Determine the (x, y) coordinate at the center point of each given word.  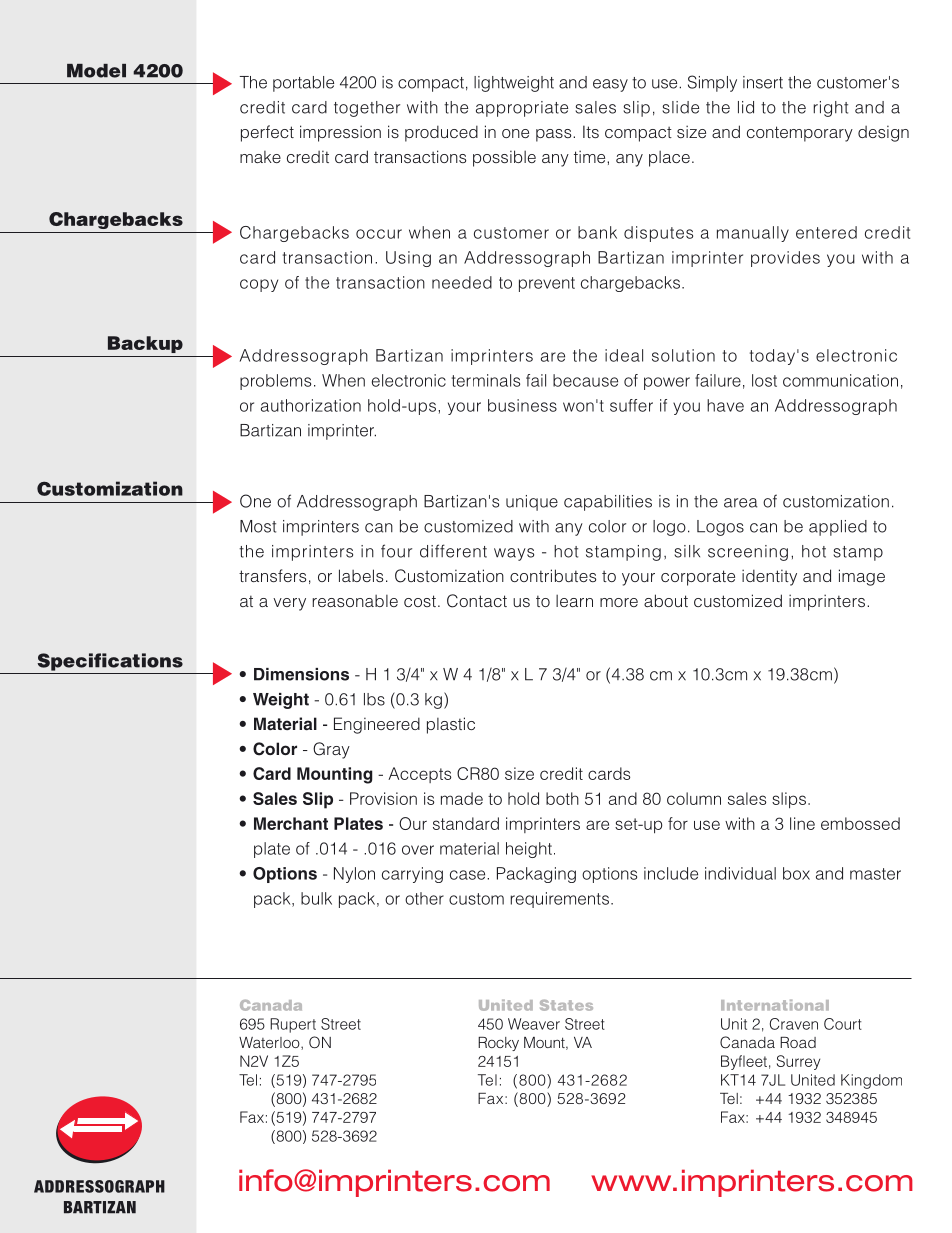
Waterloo (270, 1043)
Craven (794, 1024)
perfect (267, 133)
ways (514, 554)
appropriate (522, 109)
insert (763, 82)
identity (769, 577)
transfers (272, 575)
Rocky (498, 1044)
